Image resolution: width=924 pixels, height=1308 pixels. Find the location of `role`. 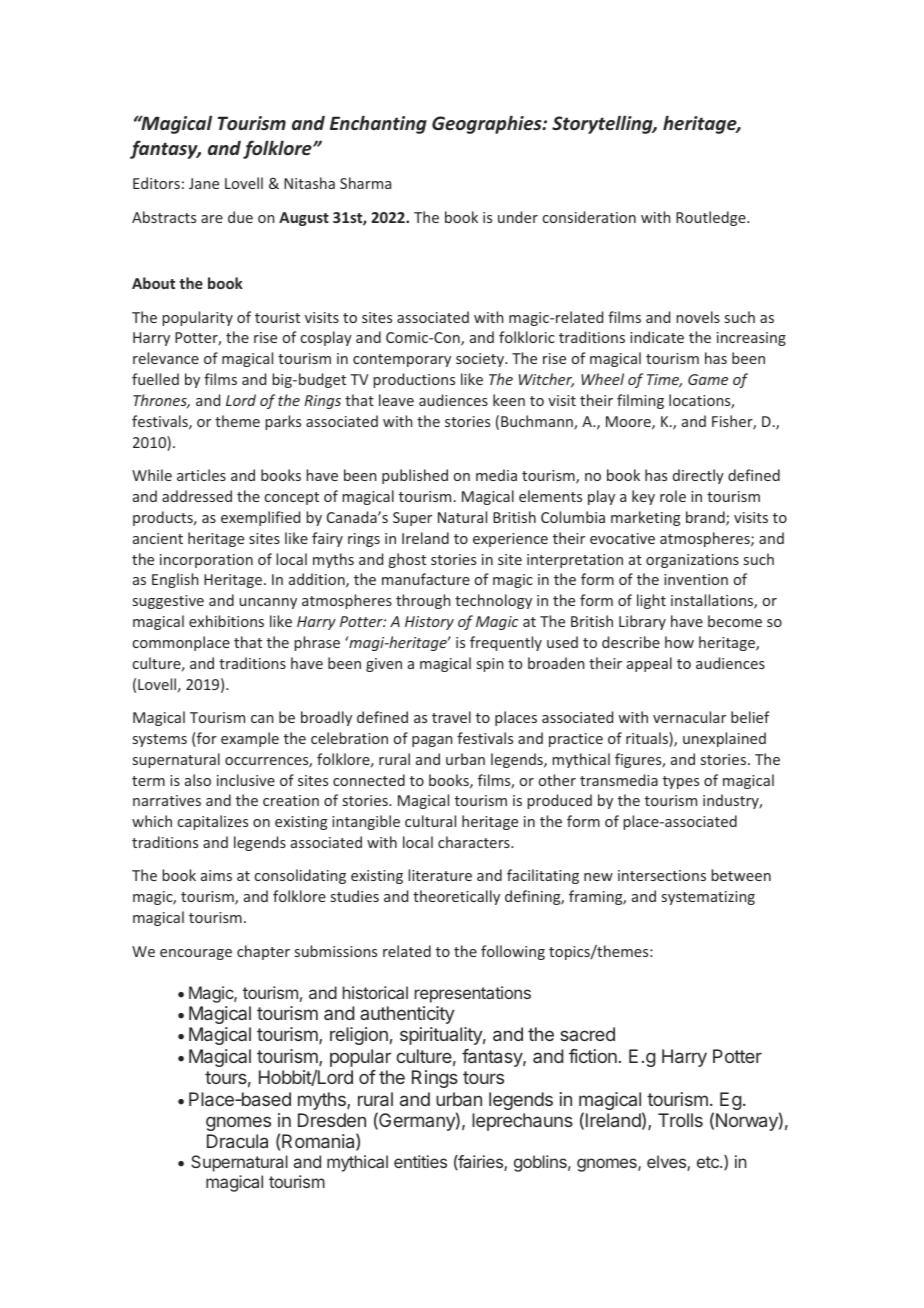

role is located at coordinates (673, 496).
